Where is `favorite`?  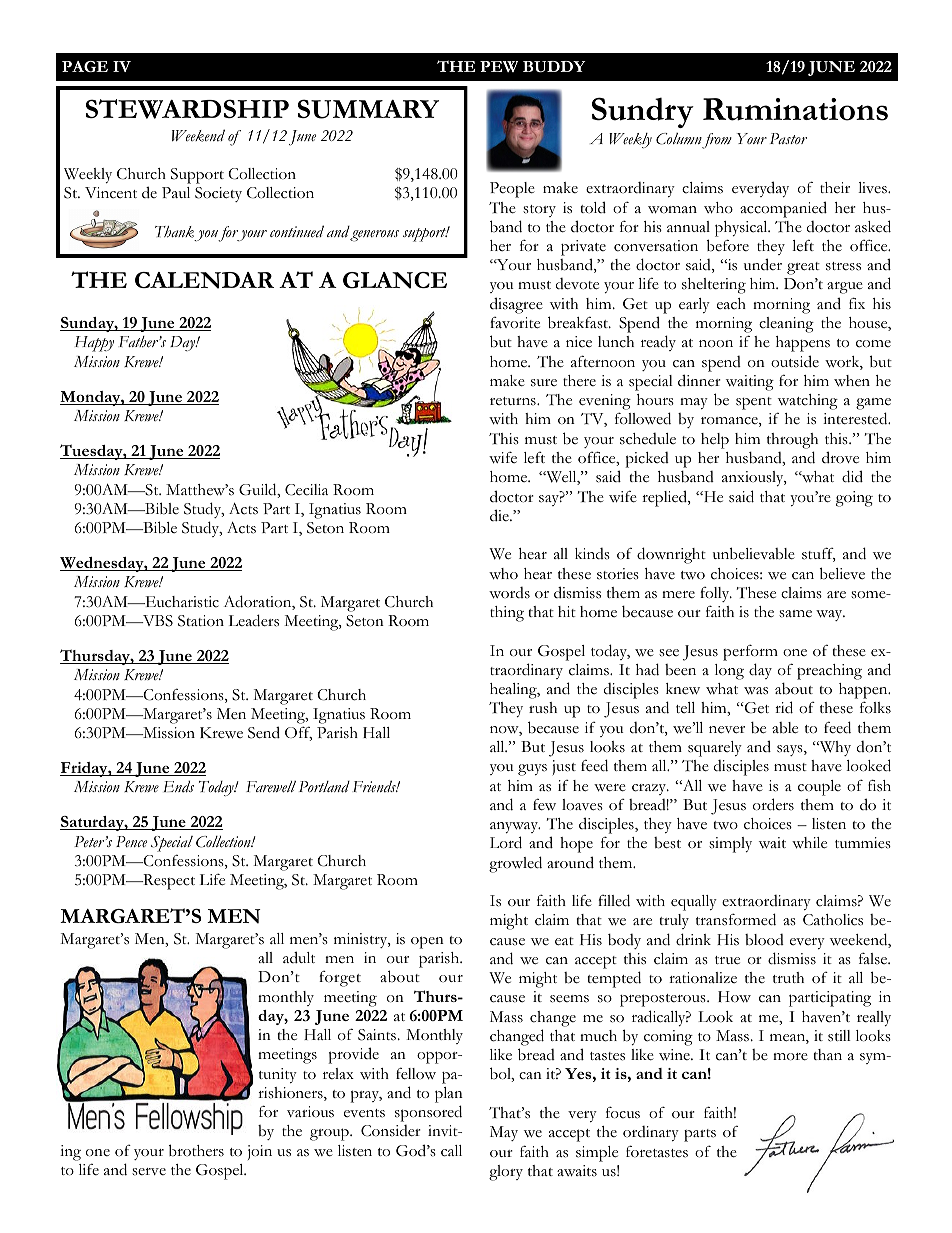
favorite is located at coordinates (515, 323).
